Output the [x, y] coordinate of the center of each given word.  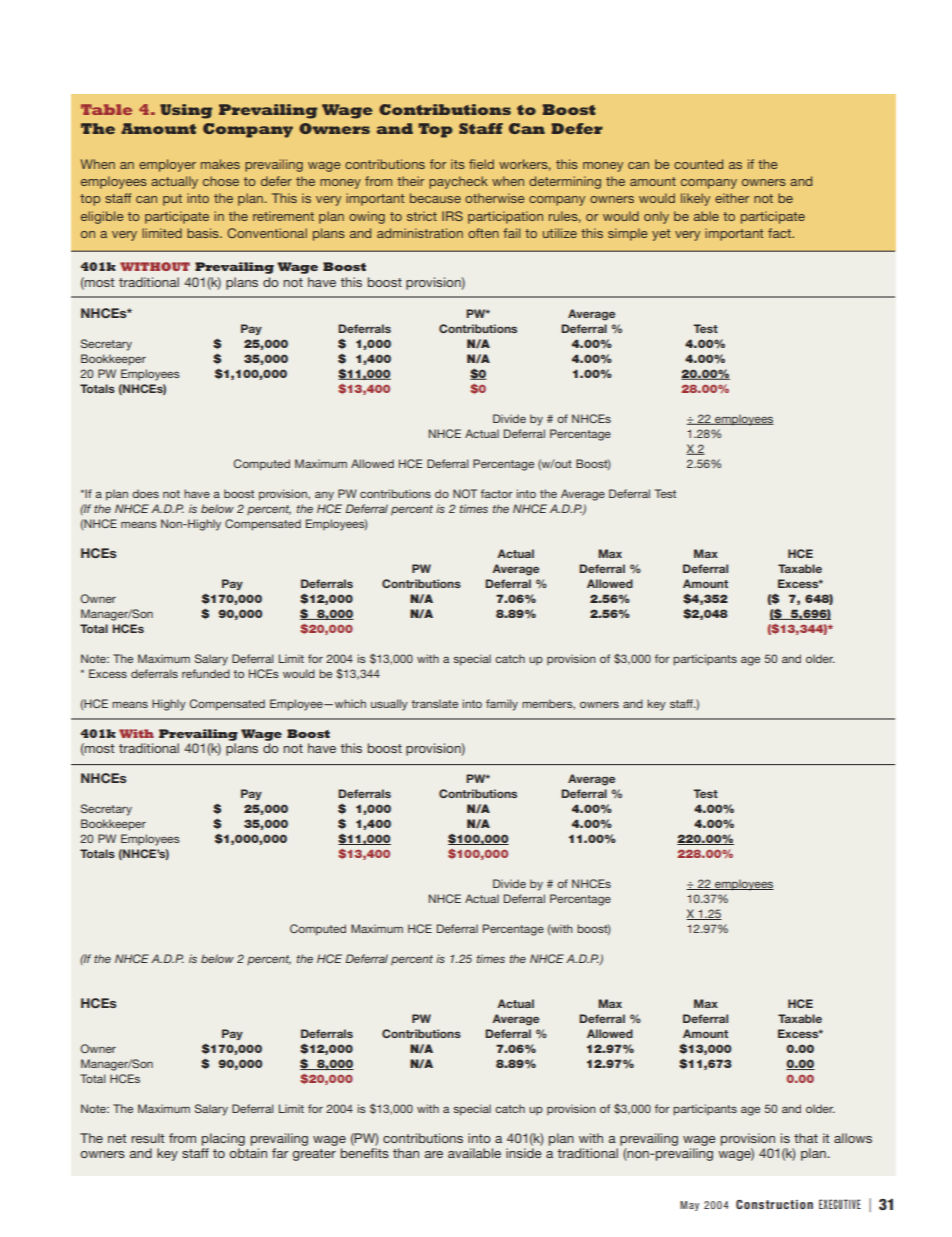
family [502, 705]
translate [435, 703]
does [145, 493]
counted [698, 164]
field [481, 164]
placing [223, 1141]
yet [661, 235]
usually [389, 705]
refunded [206, 673]
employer [167, 165]
